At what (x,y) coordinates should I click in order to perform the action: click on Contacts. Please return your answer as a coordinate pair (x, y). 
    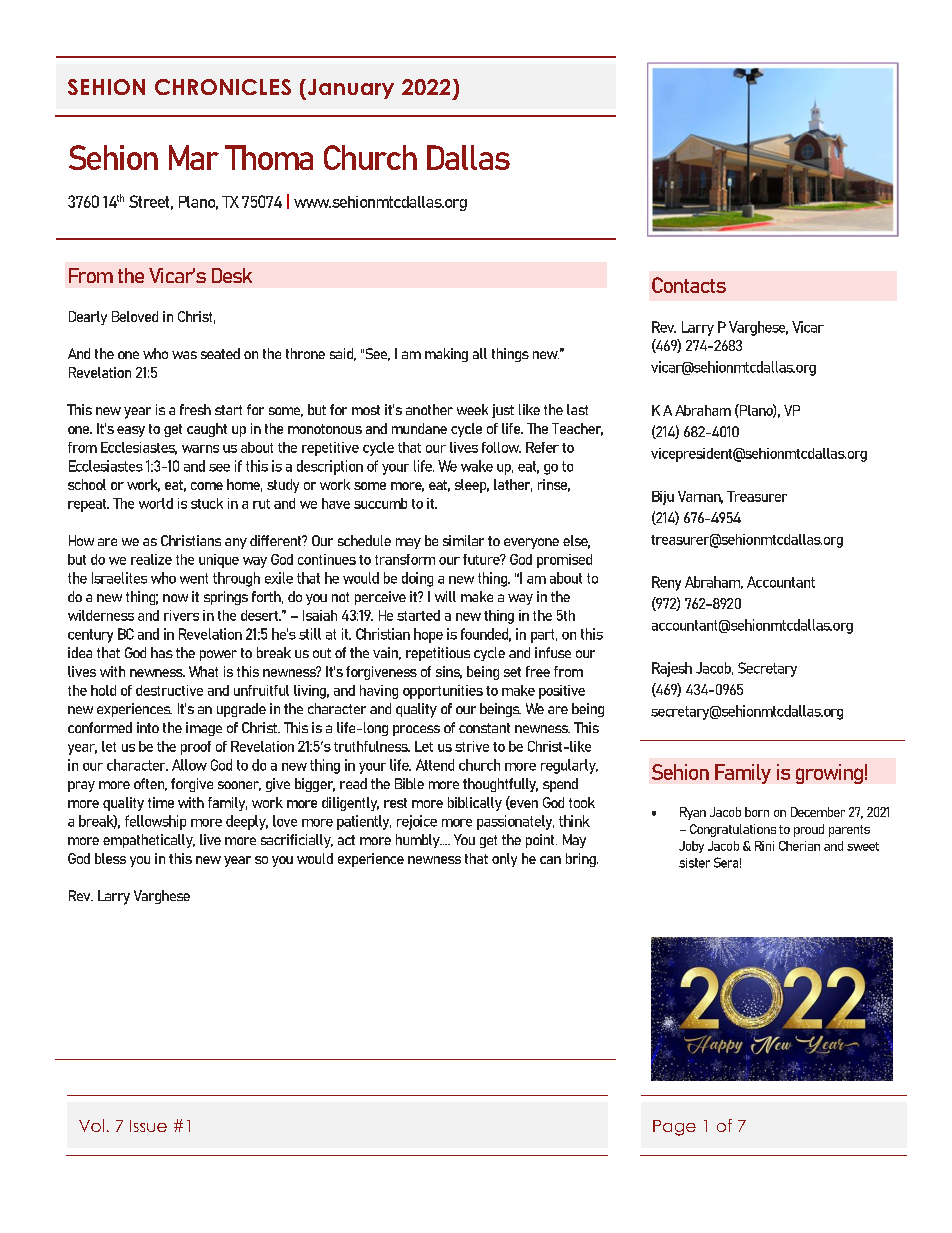
    Looking at the image, I should click on (689, 285).
